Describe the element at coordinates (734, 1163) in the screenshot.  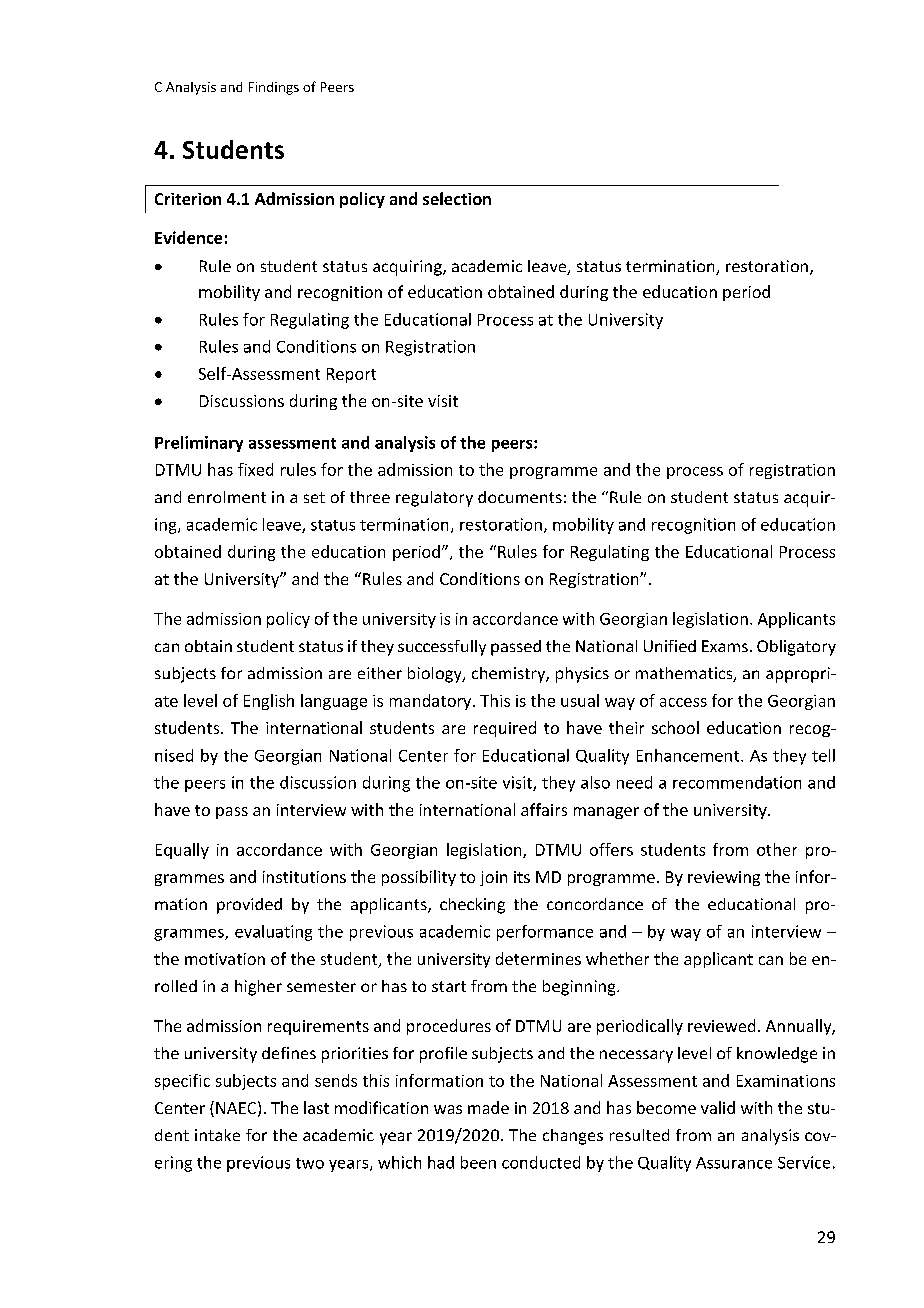
I see `Assurance` at that location.
